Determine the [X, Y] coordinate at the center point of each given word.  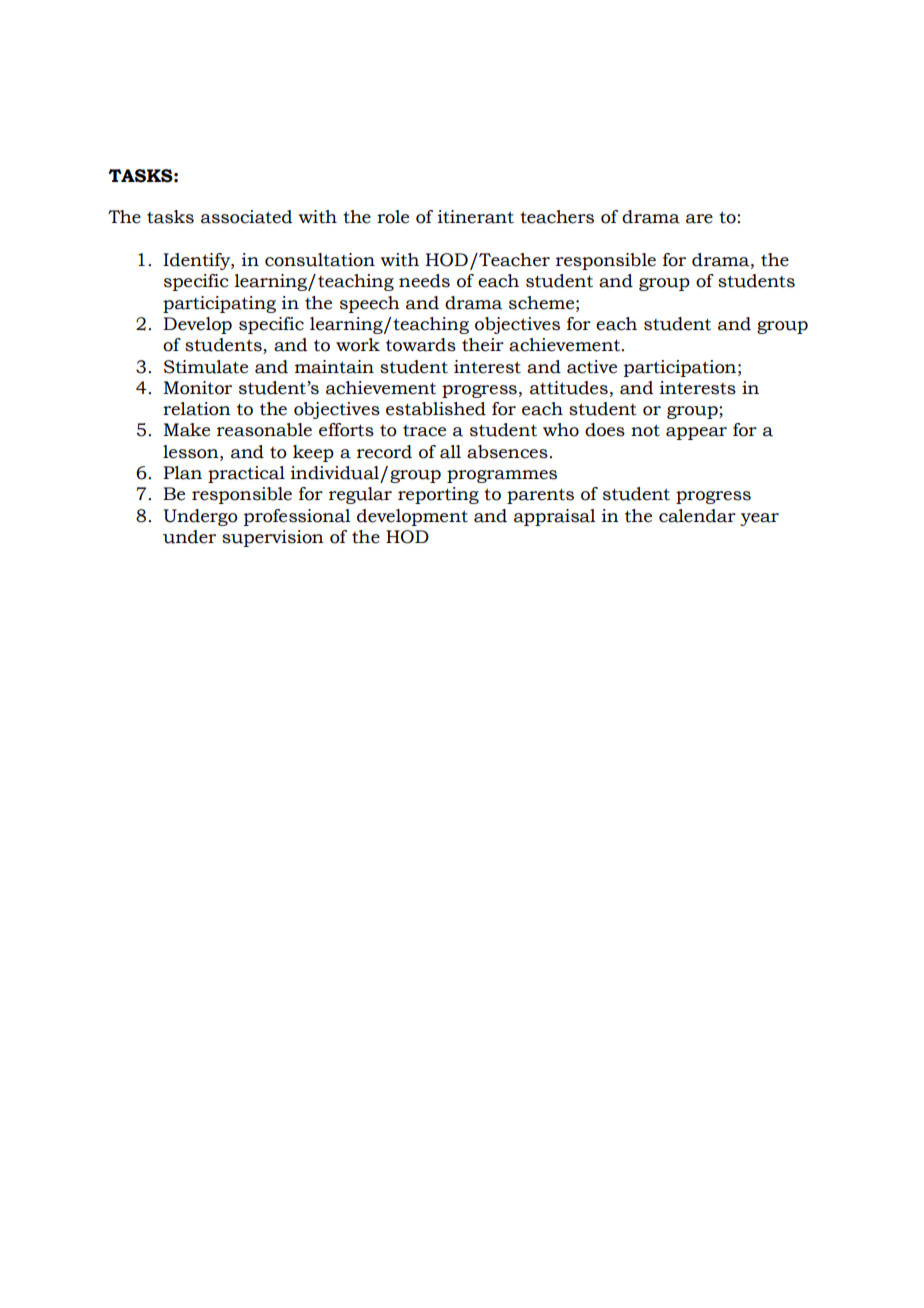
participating [219, 304]
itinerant [476, 217]
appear [696, 433]
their [483, 345]
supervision [273, 538]
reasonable [264, 430]
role [393, 217]
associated [246, 217]
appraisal [555, 517]
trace [424, 431]
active [592, 367]
